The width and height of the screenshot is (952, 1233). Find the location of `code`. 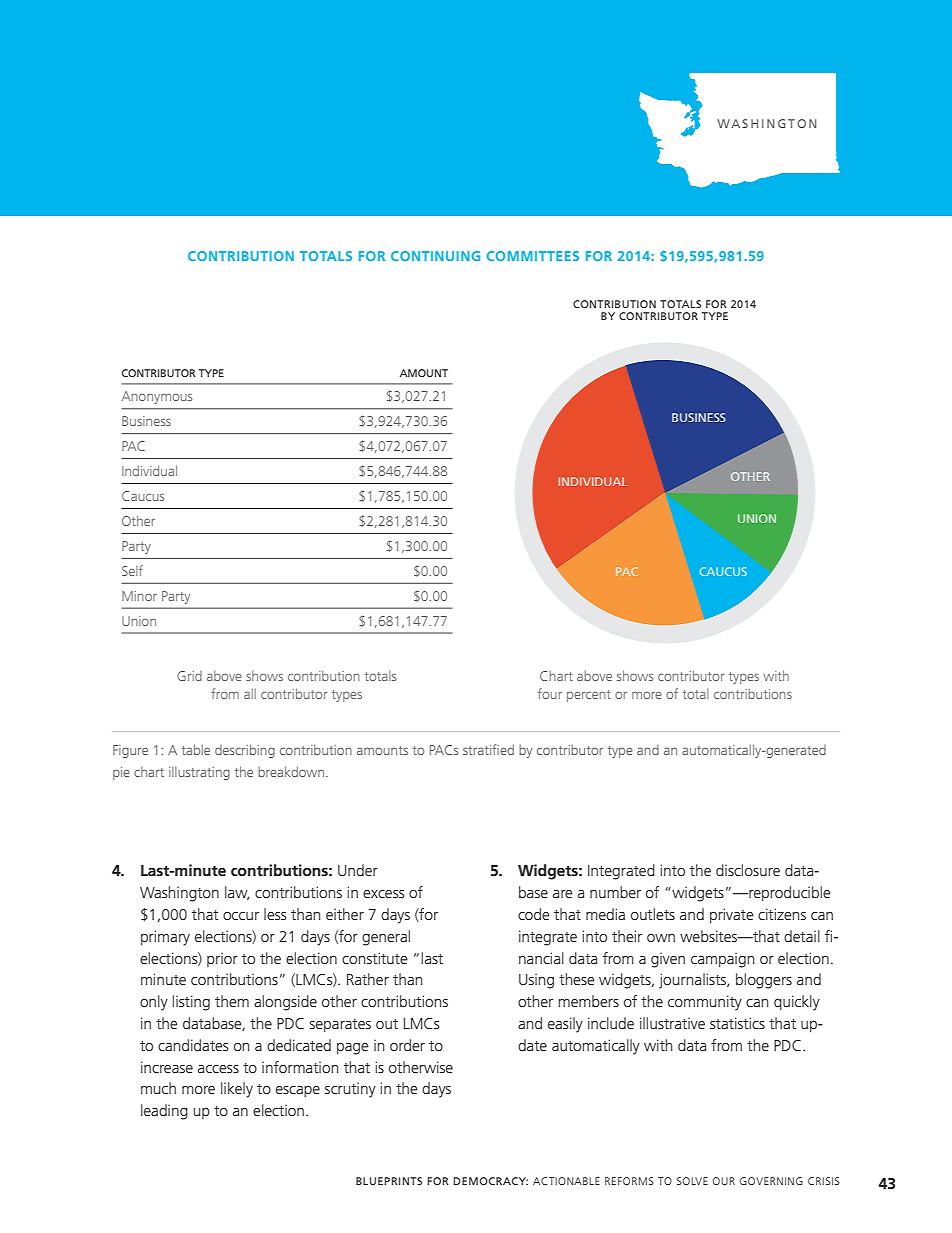

code is located at coordinates (534, 914).
